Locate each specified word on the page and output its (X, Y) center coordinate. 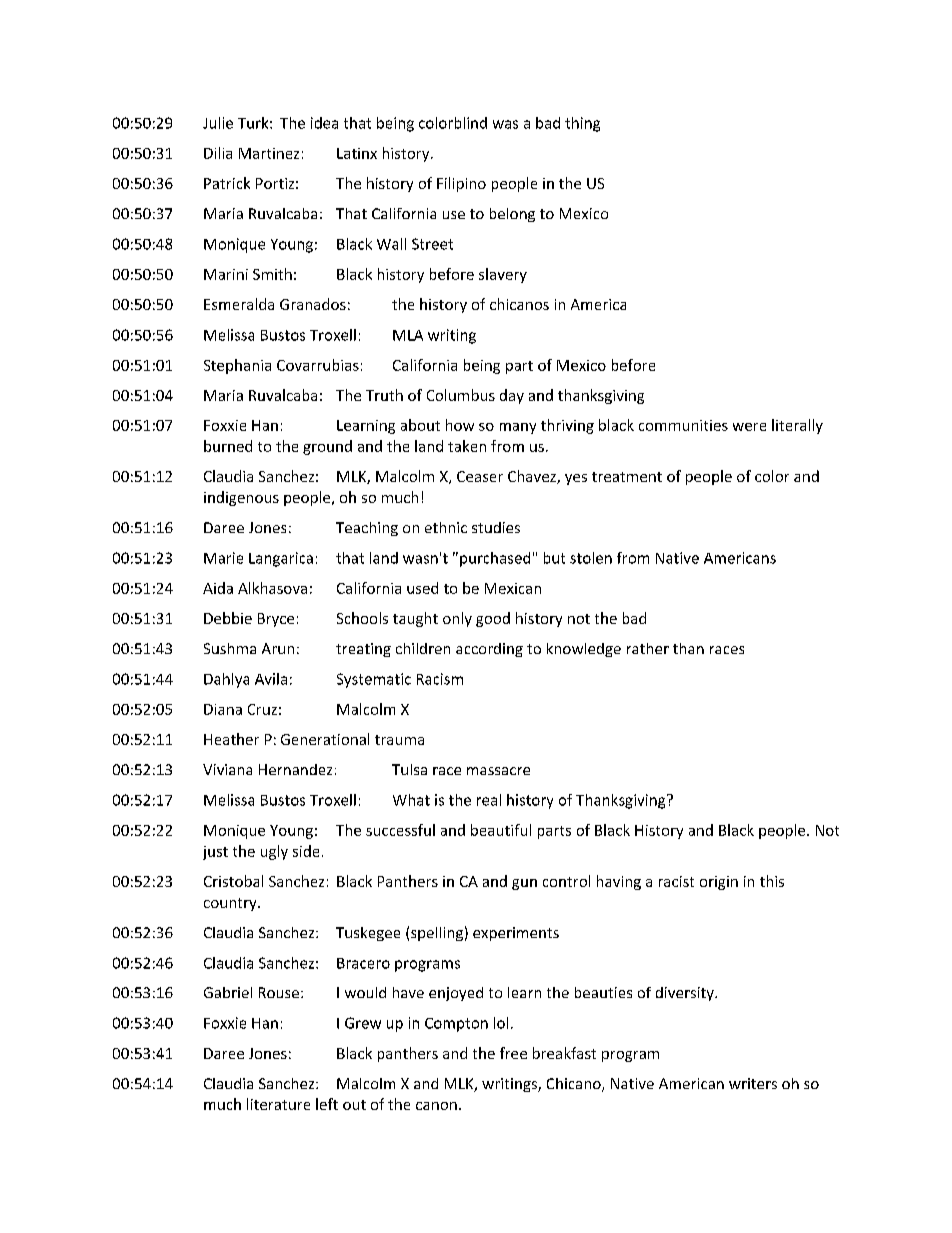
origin (719, 883)
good (493, 619)
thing (582, 124)
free (513, 1053)
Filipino (461, 184)
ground (327, 447)
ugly (274, 852)
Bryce (276, 620)
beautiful (501, 830)
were (749, 427)
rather (648, 648)
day (512, 396)
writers (753, 1083)
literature (278, 1104)
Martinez (269, 153)
